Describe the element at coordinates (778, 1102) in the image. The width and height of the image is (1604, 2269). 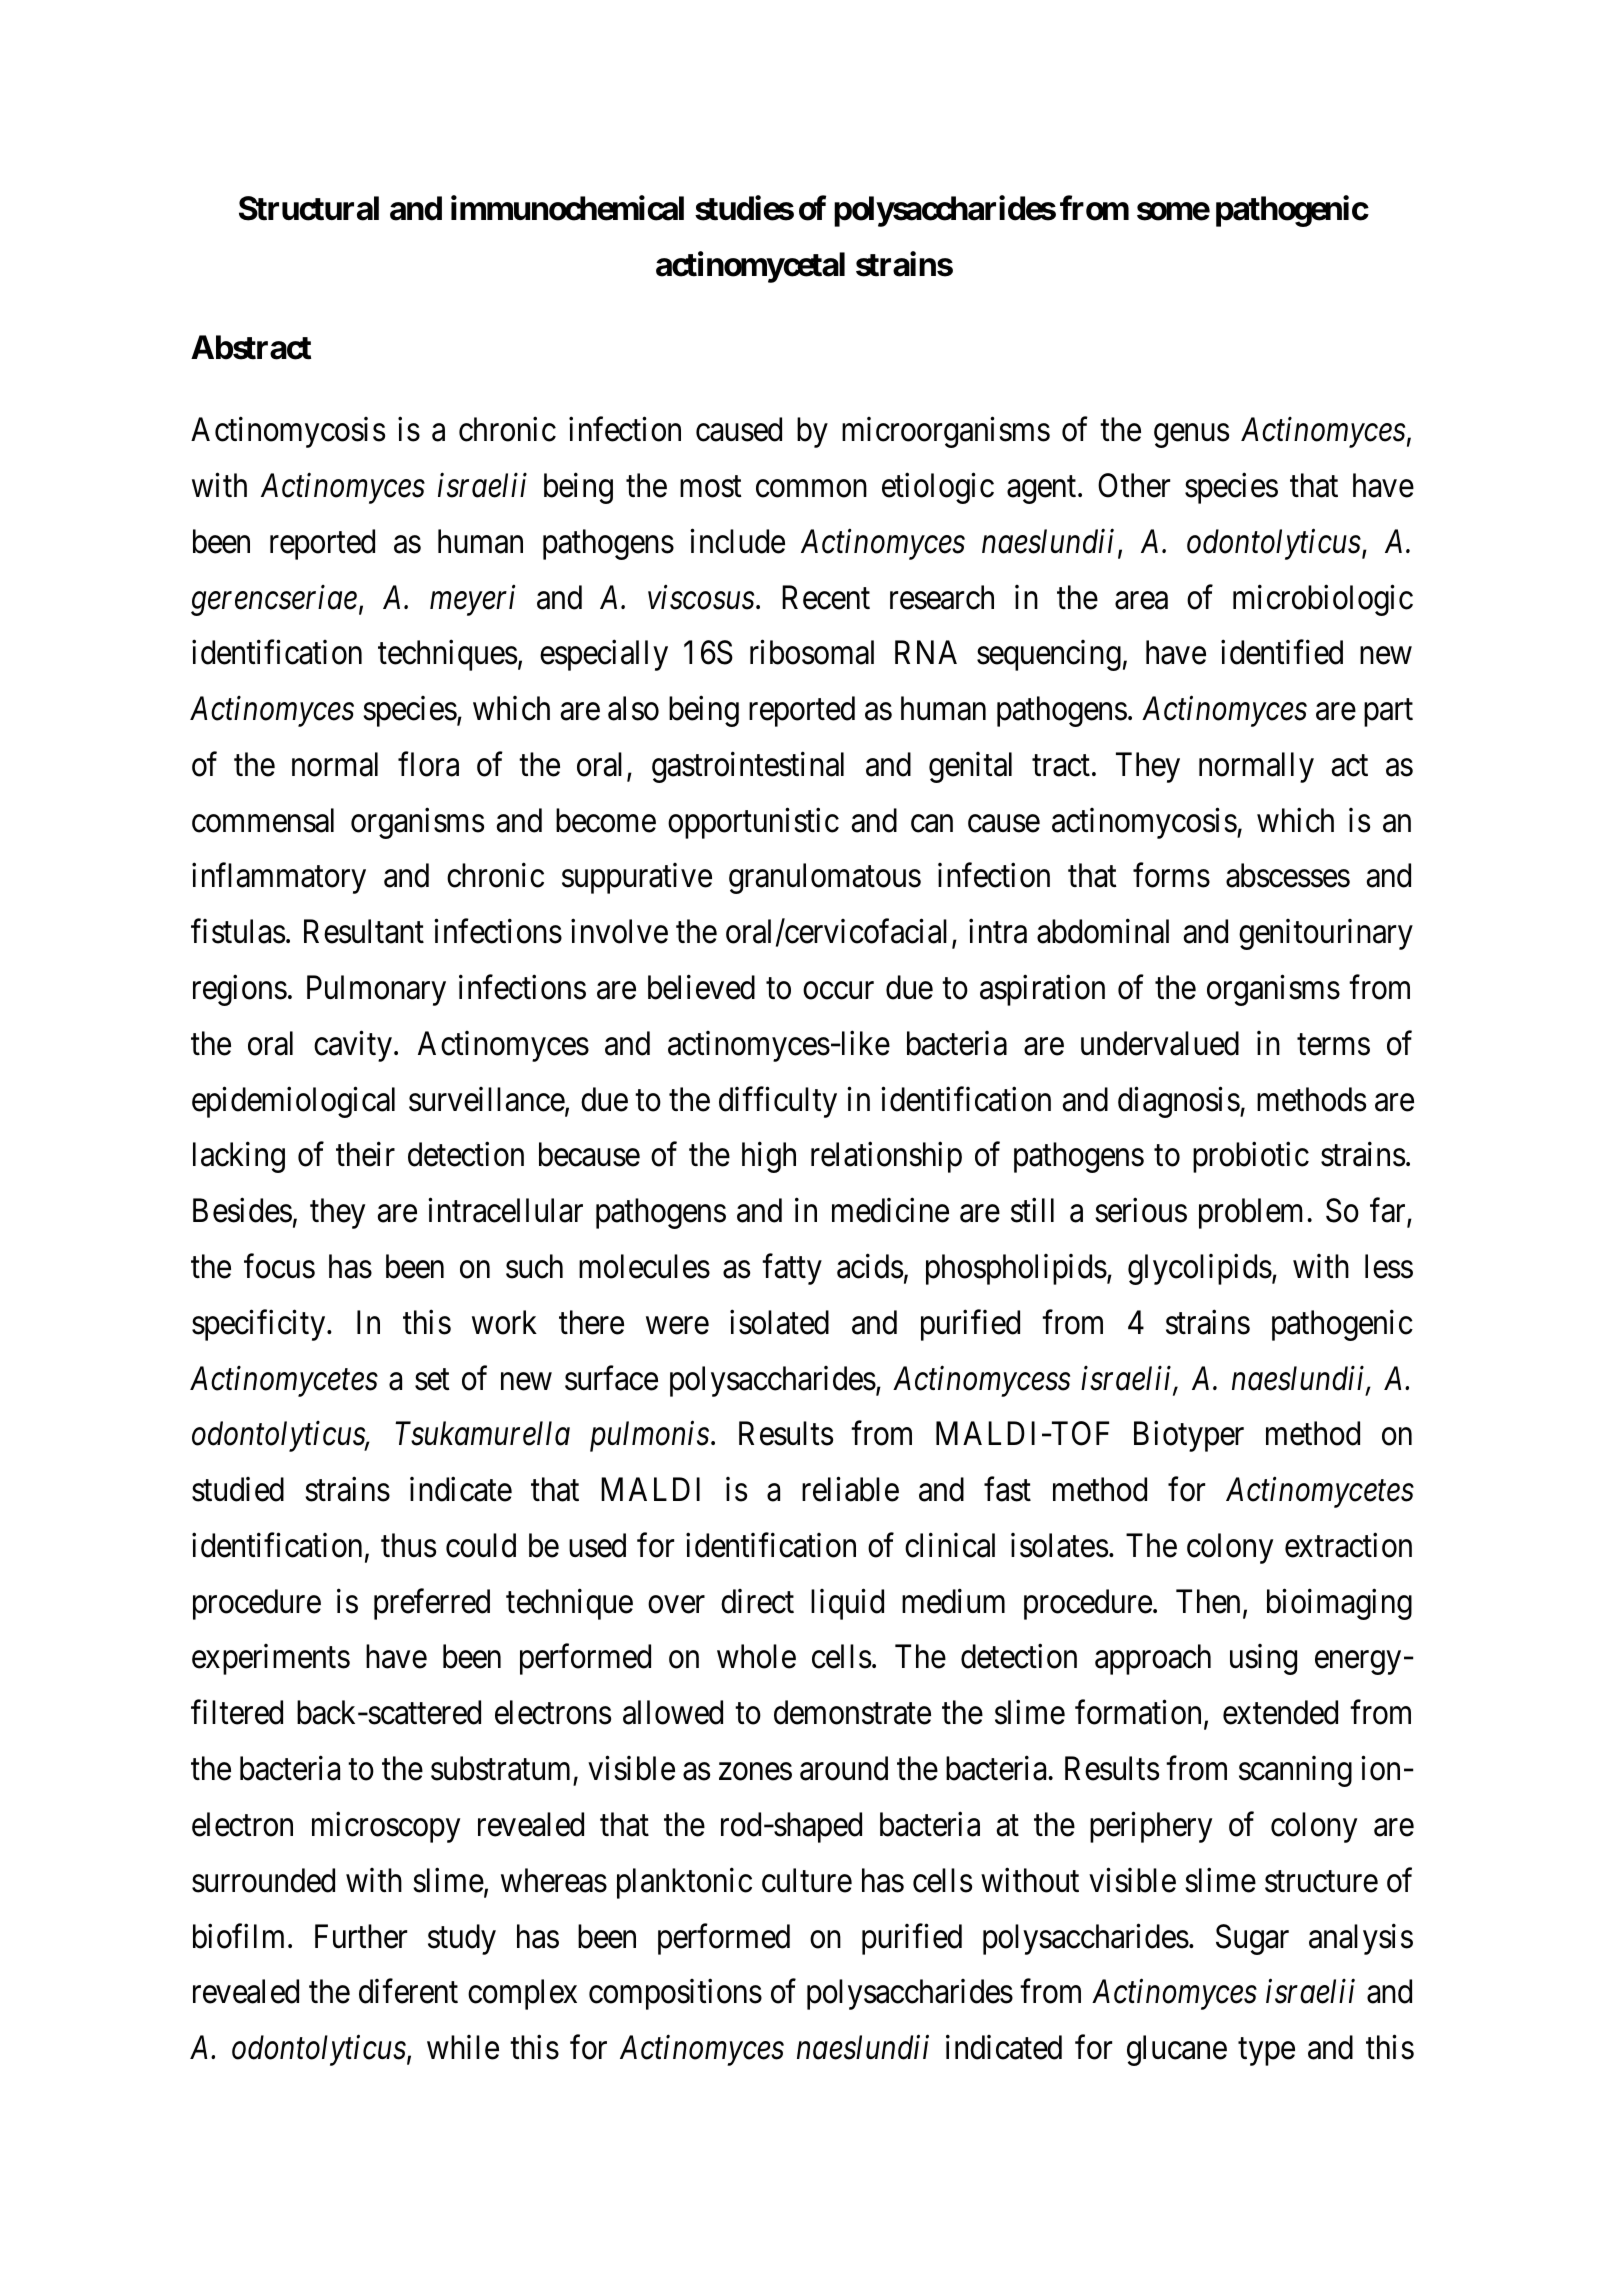
I see `difficulty` at that location.
